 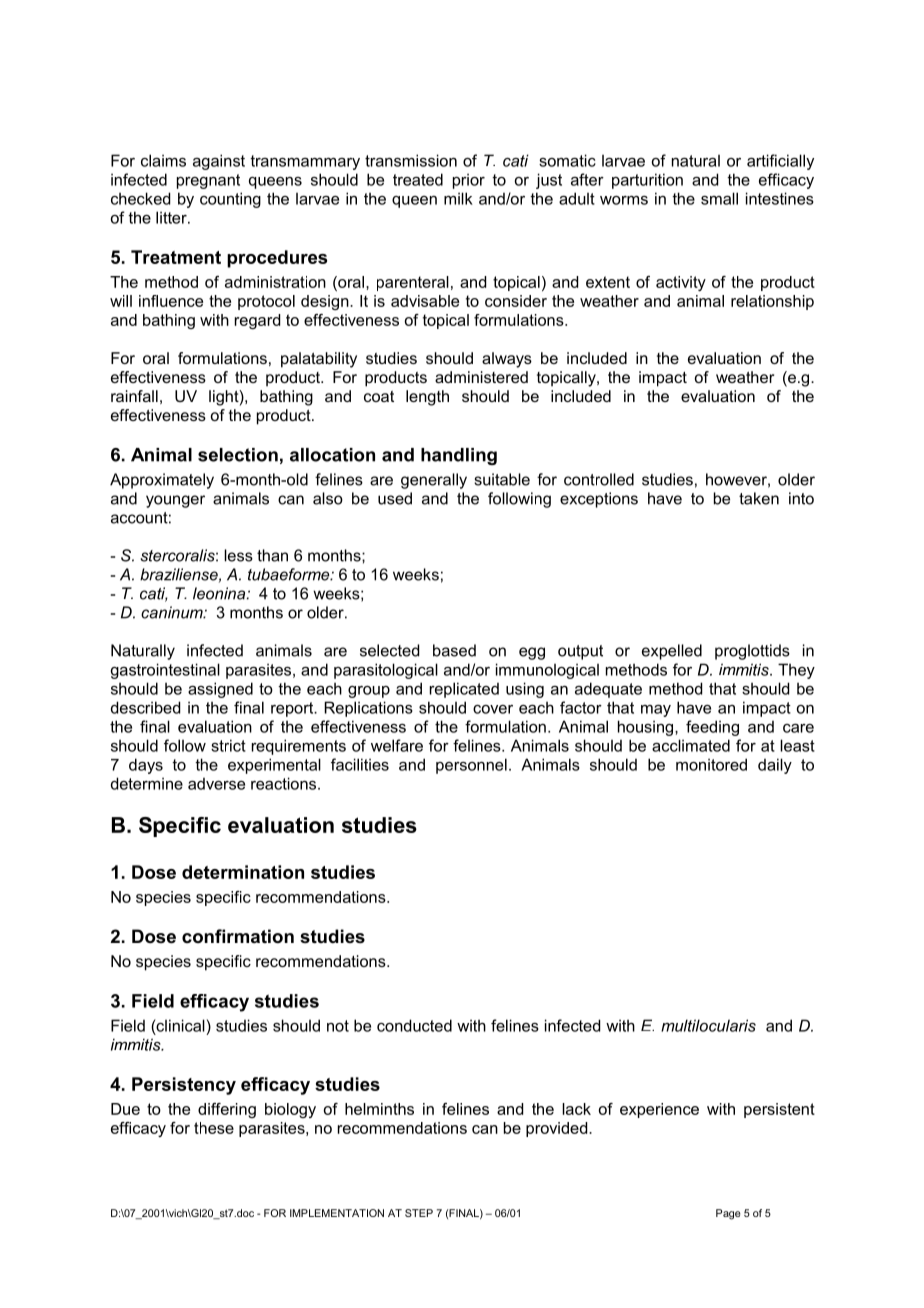 I want to click on STEP, so click(x=419, y=1213).
